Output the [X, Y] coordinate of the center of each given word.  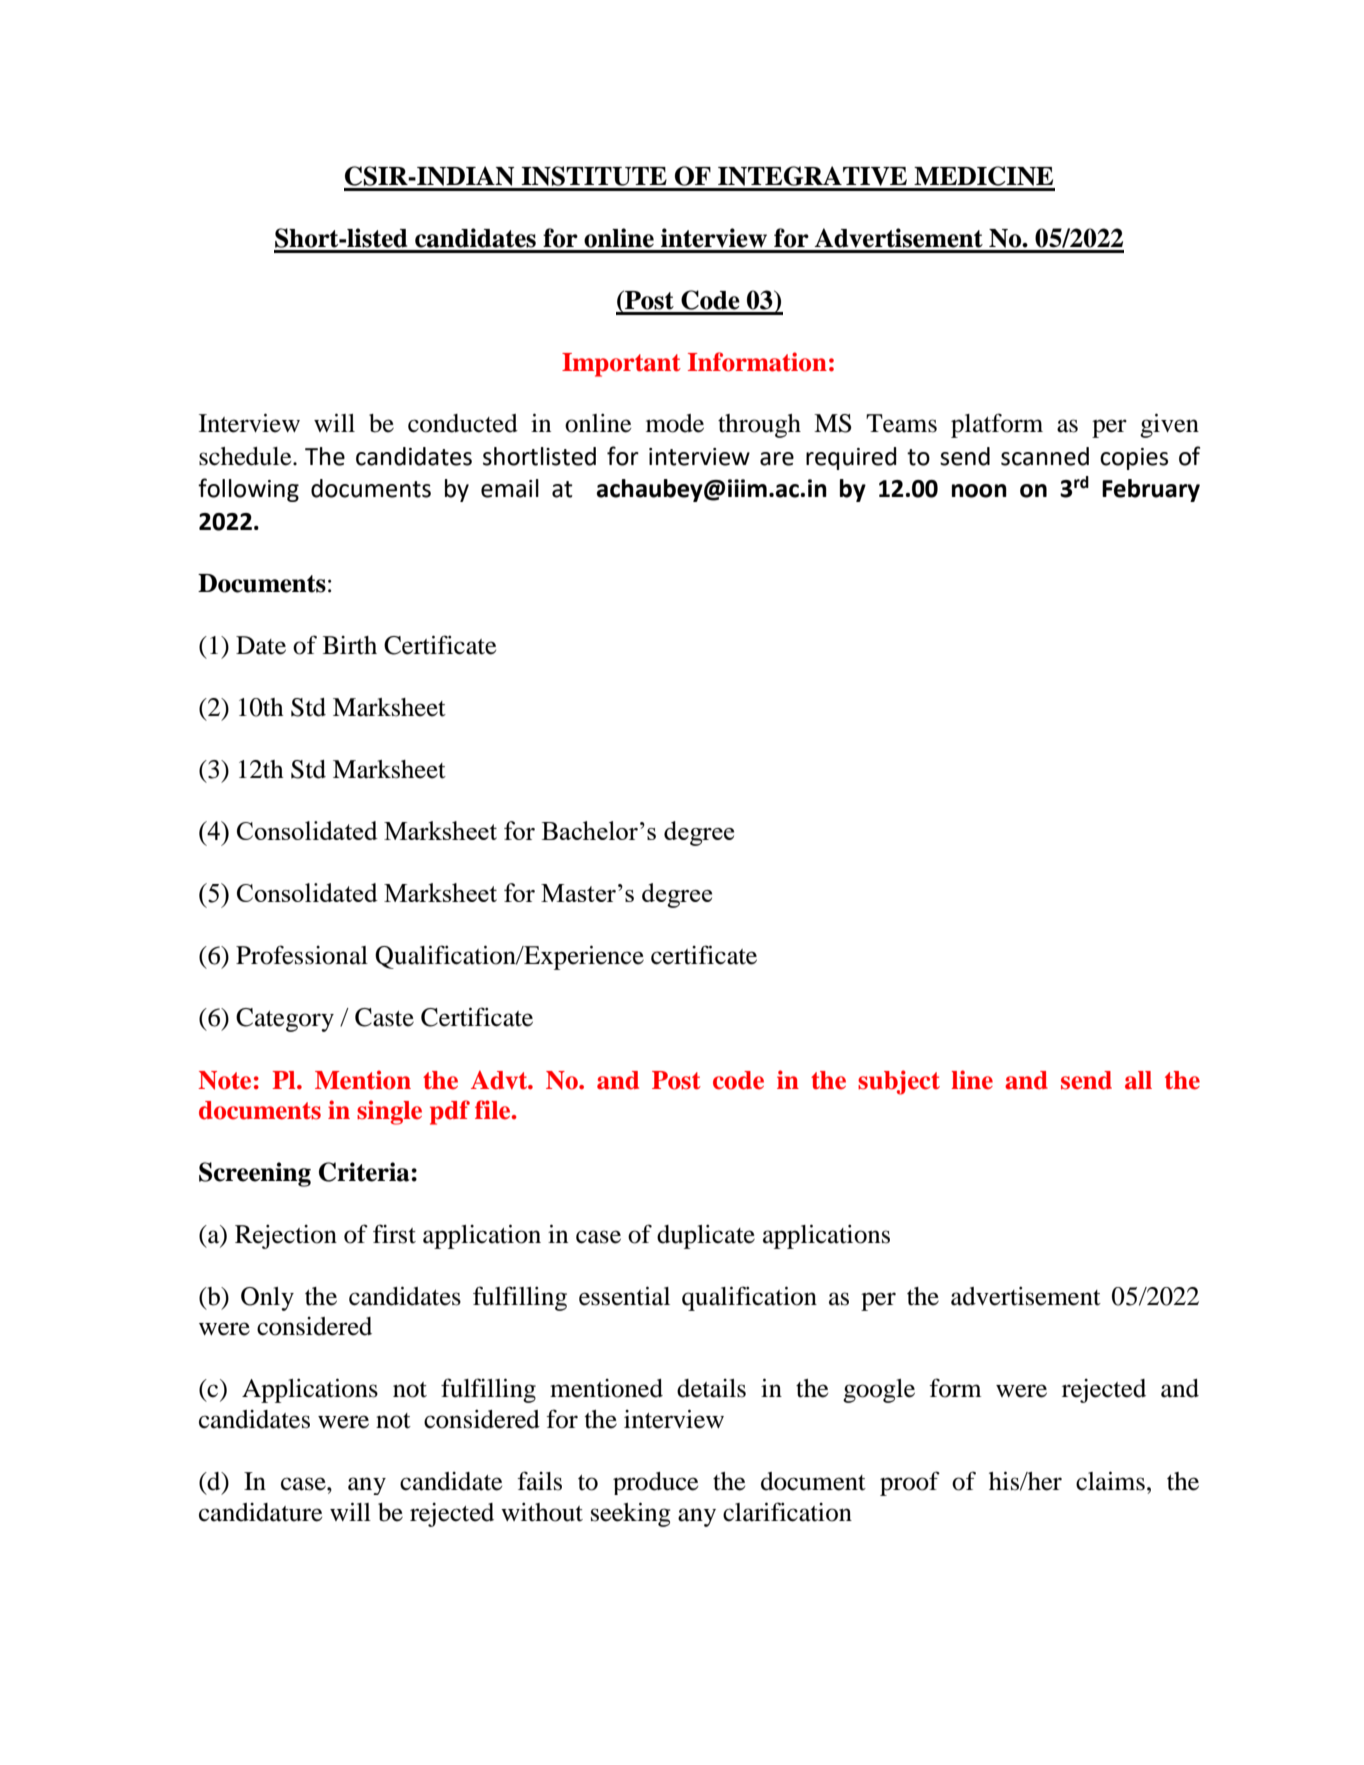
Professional [302, 955]
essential [624, 1296]
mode [675, 423]
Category [285, 1020]
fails [539, 1481]
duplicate [706, 1237]
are [777, 459]
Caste [384, 1017]
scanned [1045, 456]
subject [899, 1082]
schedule [246, 456]
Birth [350, 645]
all [1138, 1080]
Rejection [286, 1237]
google [879, 1391]
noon [979, 491]
